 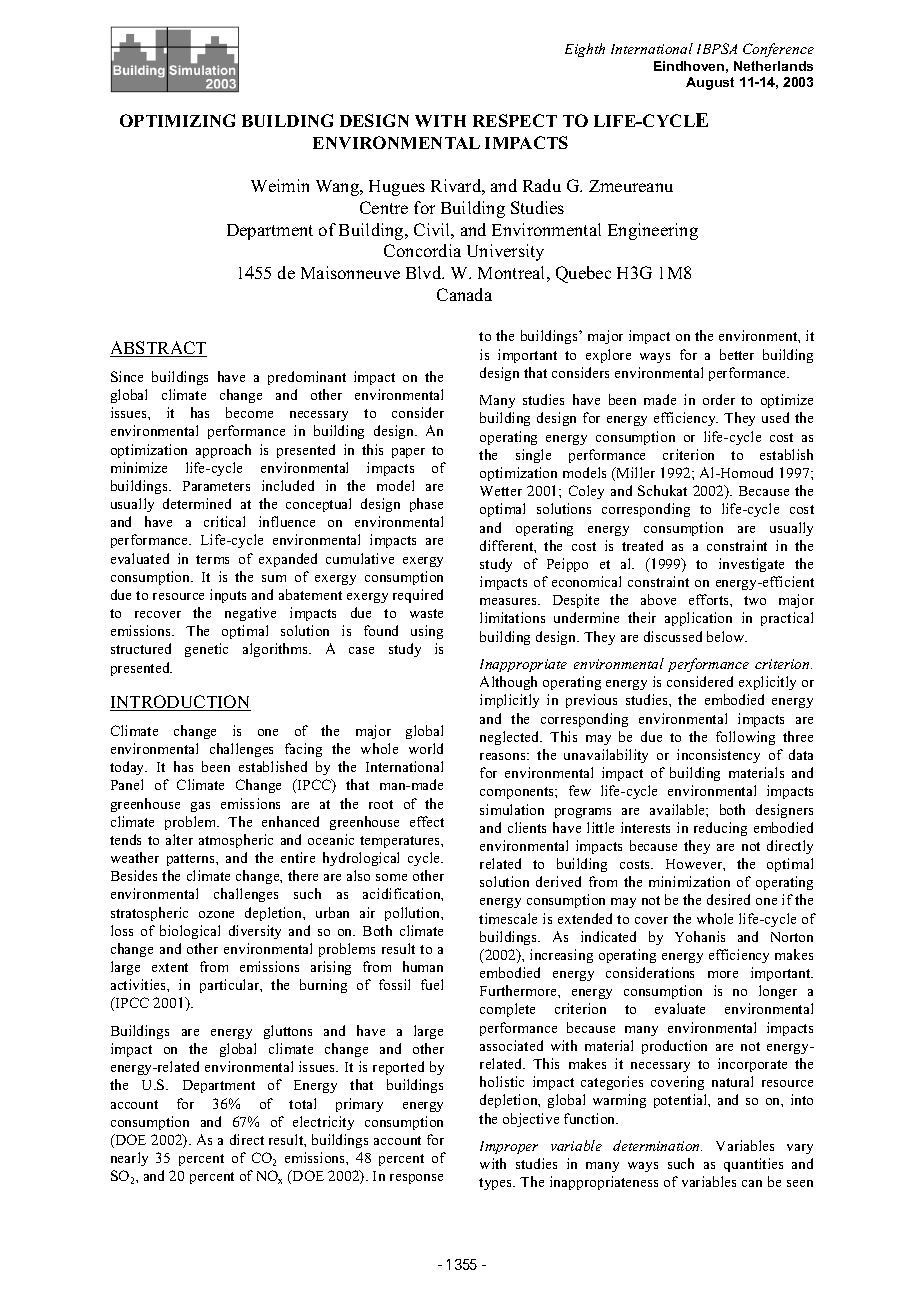 What do you see at coordinates (698, 619) in the page?
I see `application` at bounding box center [698, 619].
